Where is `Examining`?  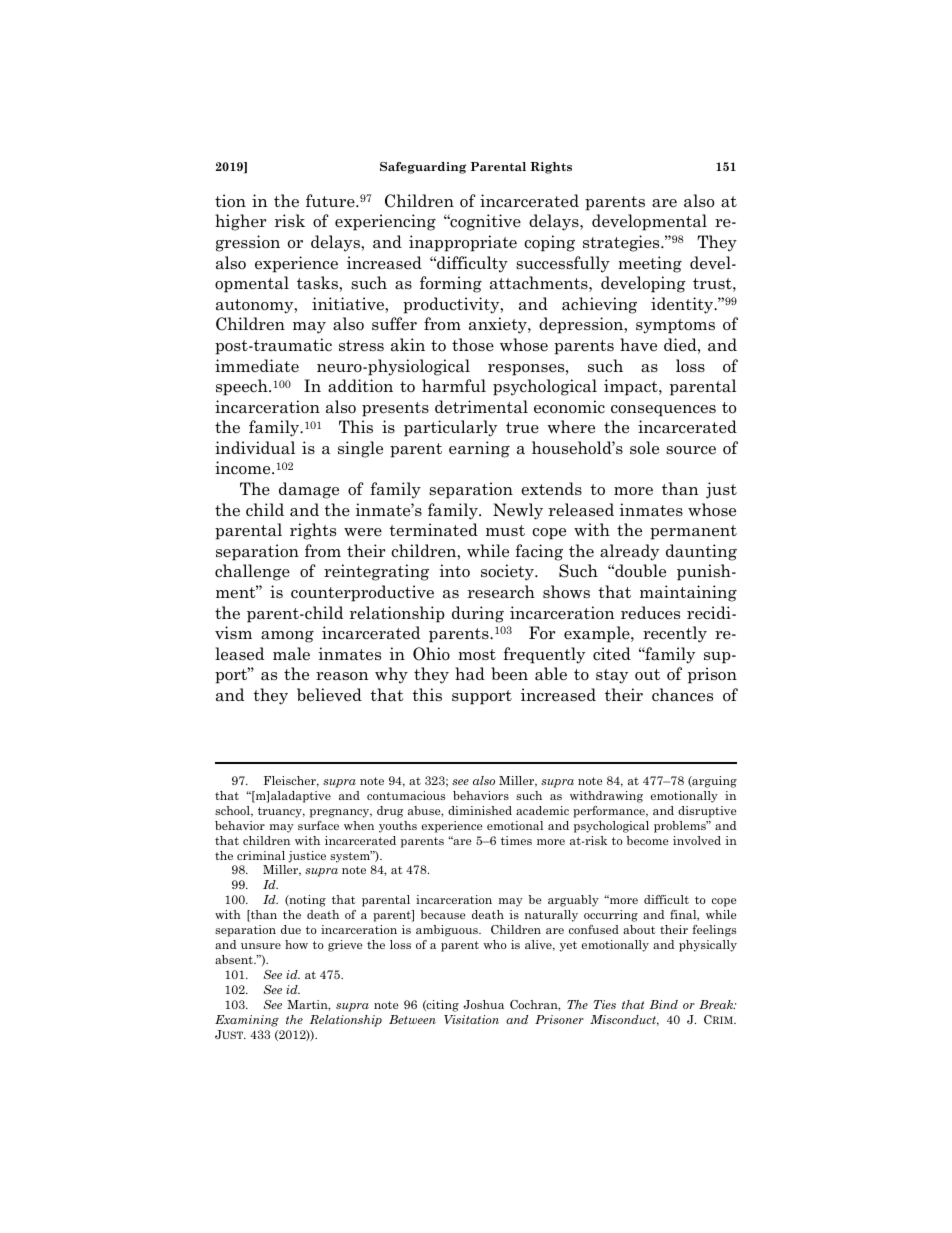
Examining is located at coordinates (247, 1021).
